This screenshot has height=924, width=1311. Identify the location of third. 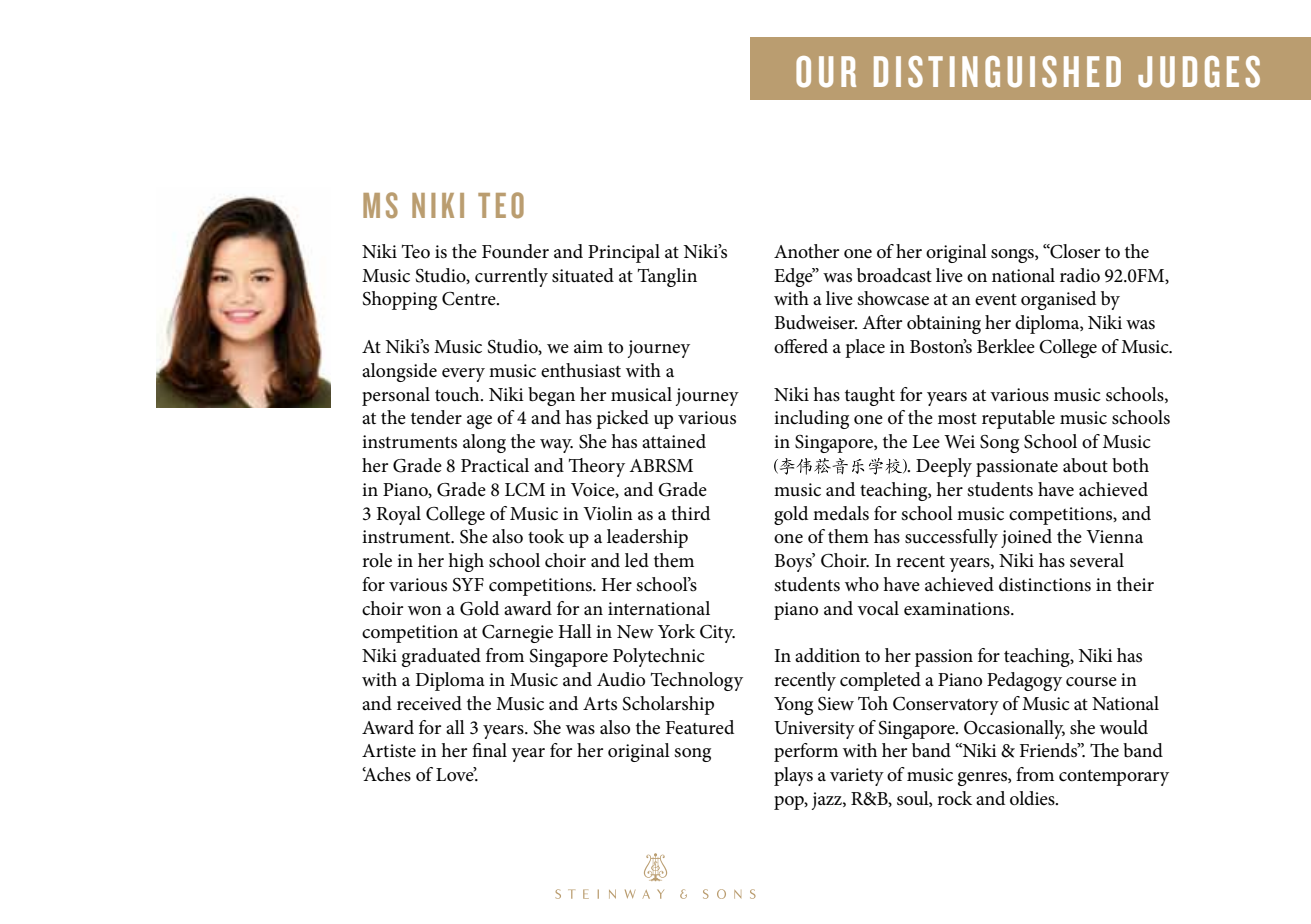
(690, 513).
